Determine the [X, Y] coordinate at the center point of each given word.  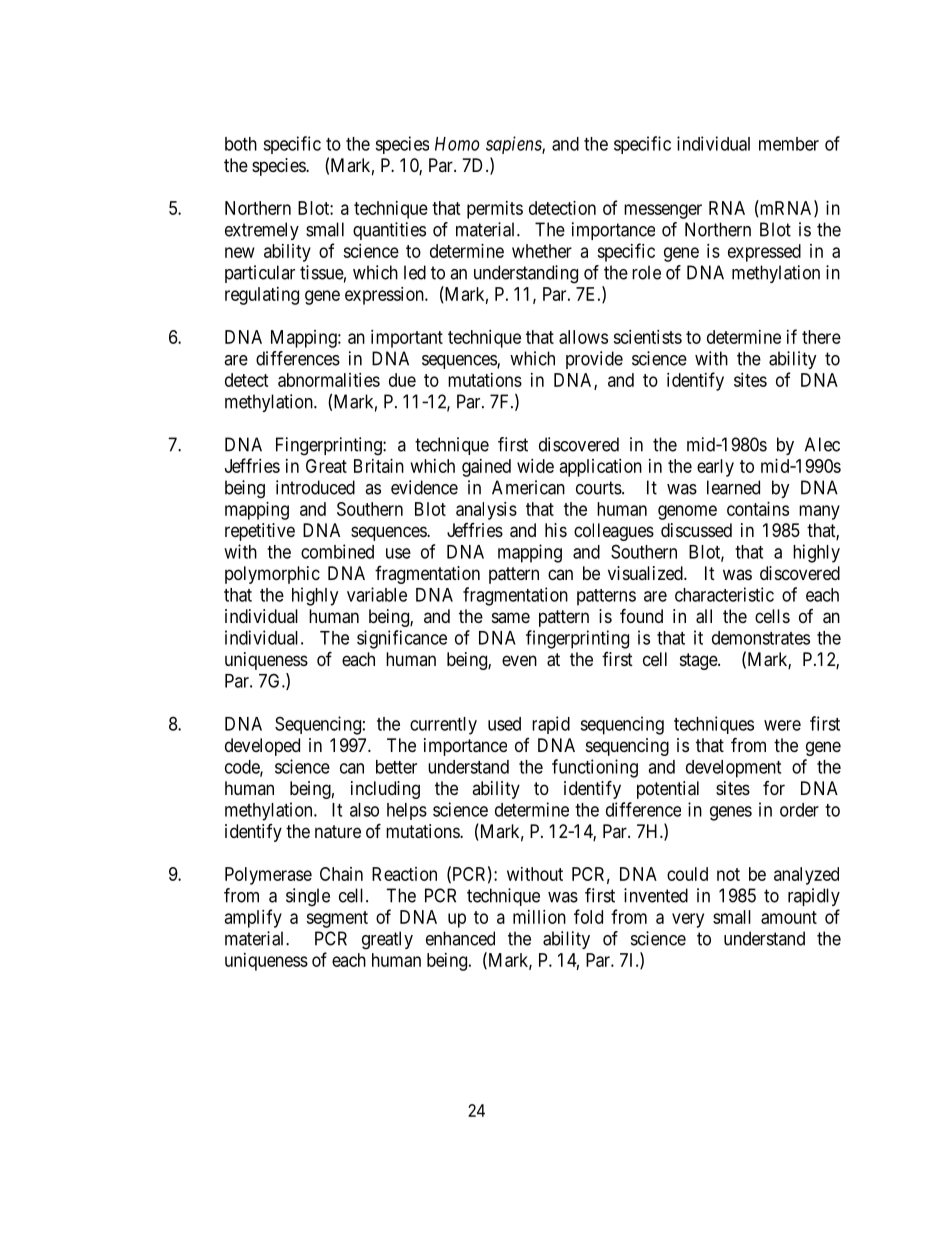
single [308, 897]
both [241, 144]
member [789, 144]
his [556, 530]
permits [495, 210]
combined [337, 551]
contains [758, 509]
